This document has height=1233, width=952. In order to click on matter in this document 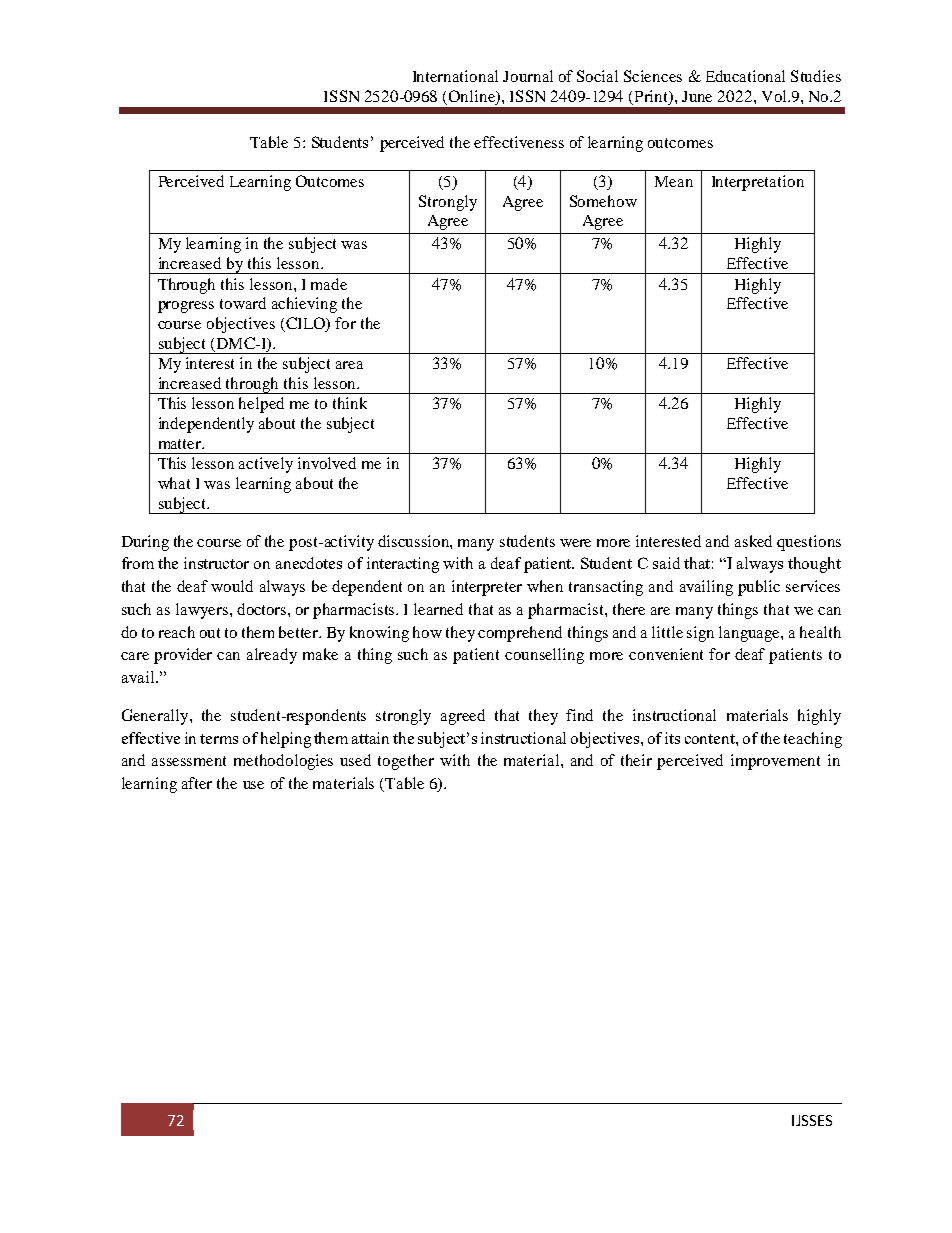, I will do `click(181, 444)`.
